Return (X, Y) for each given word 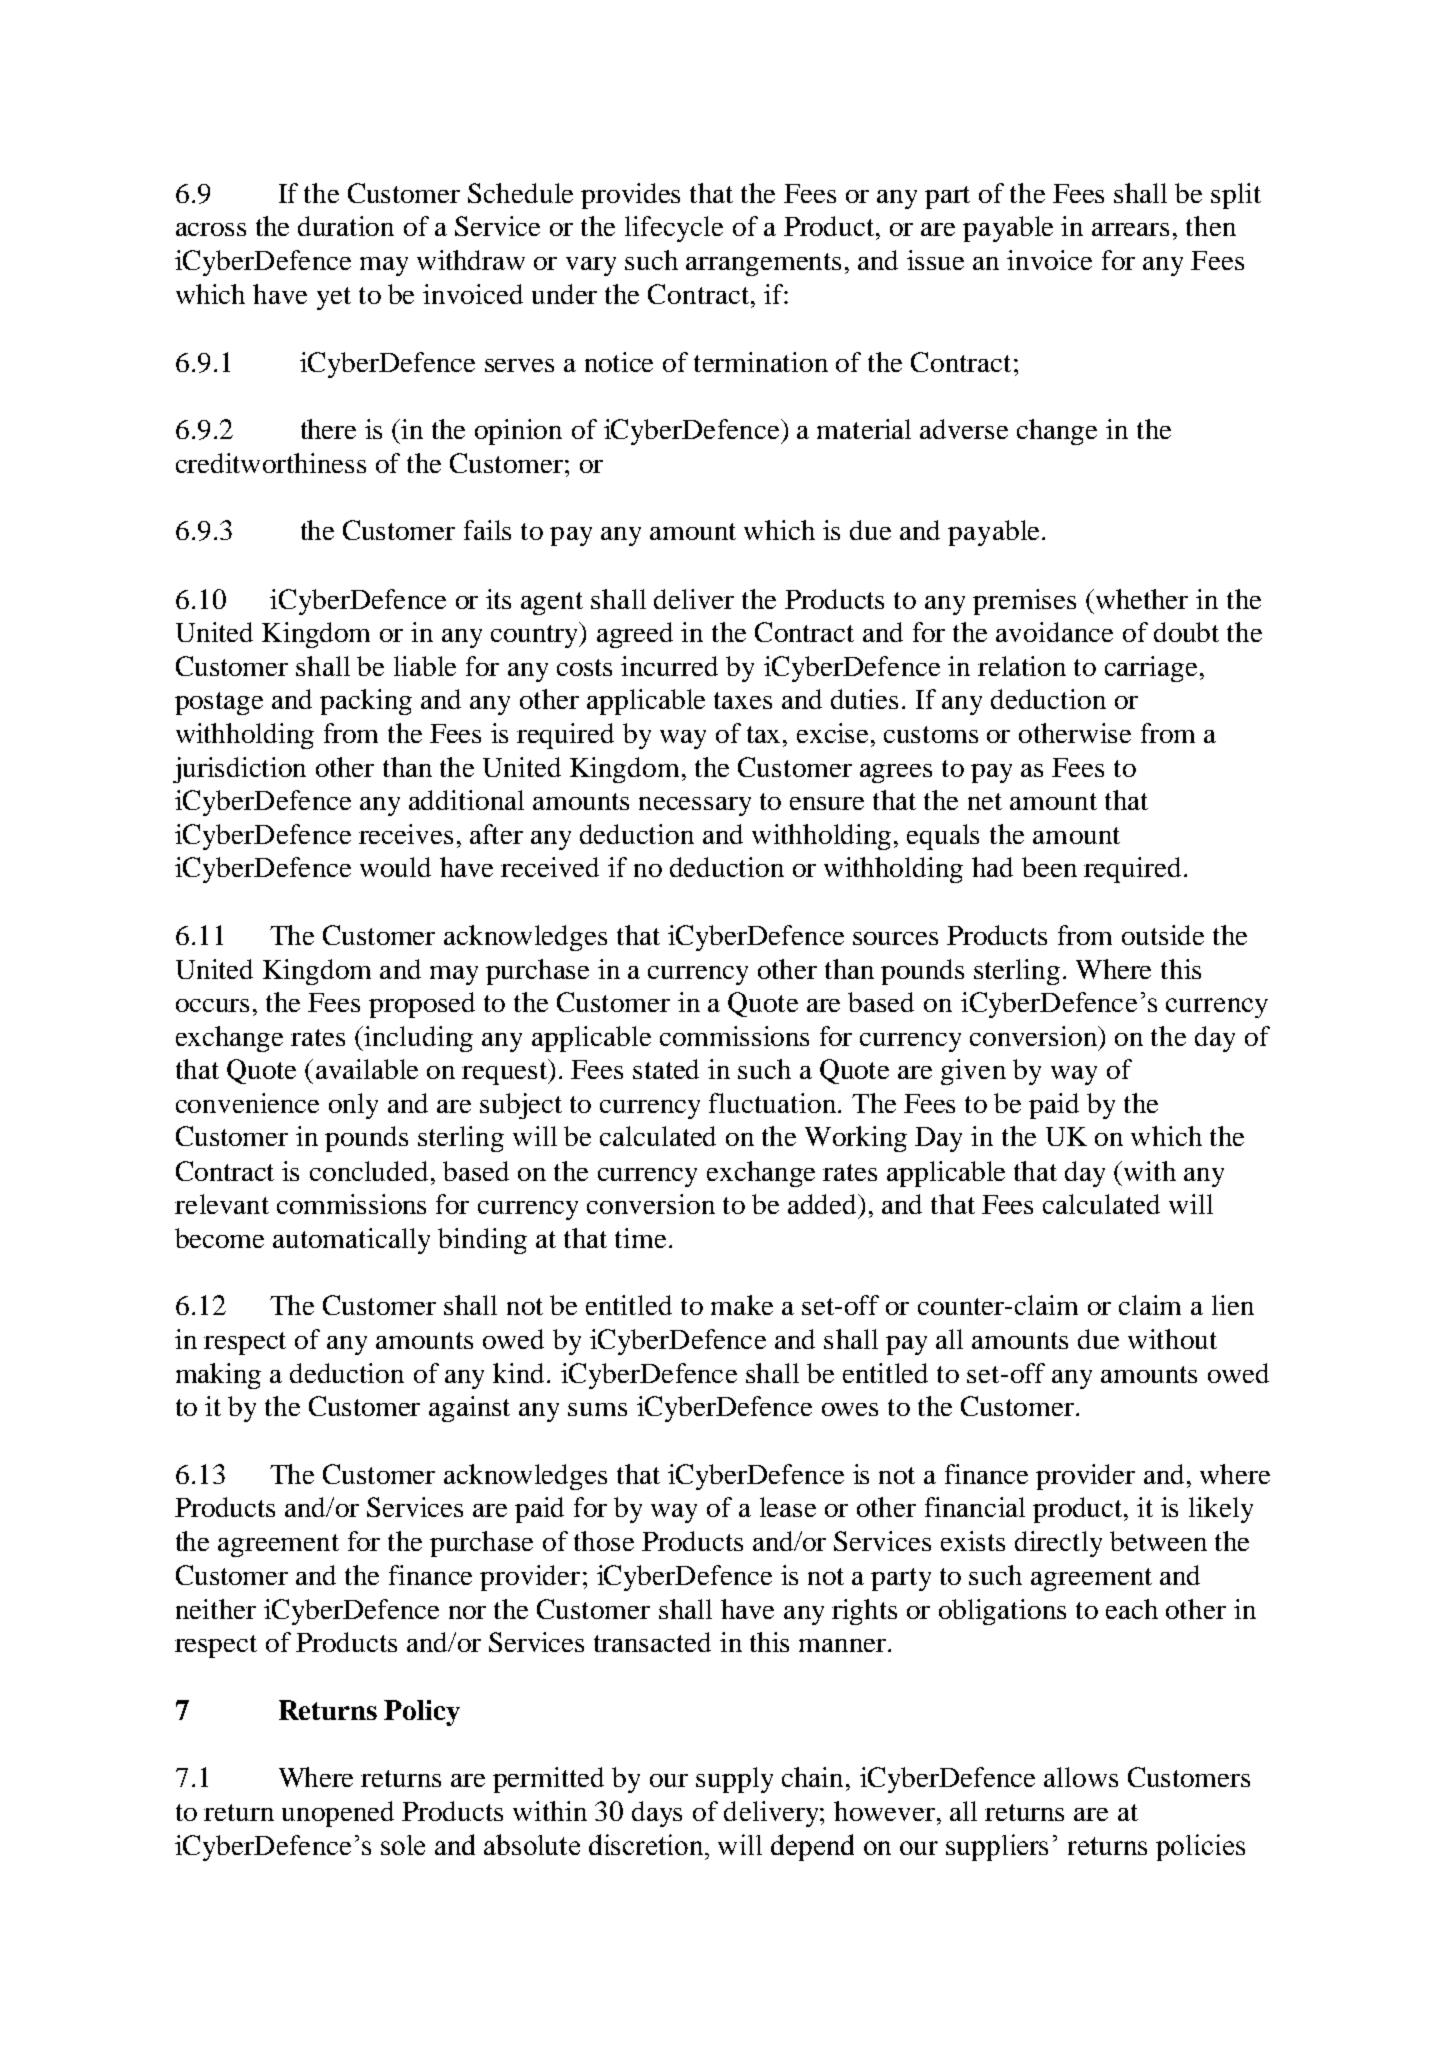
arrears (1130, 229)
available (367, 1069)
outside (1163, 935)
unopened (338, 1814)
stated (666, 1069)
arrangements (763, 264)
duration (346, 226)
